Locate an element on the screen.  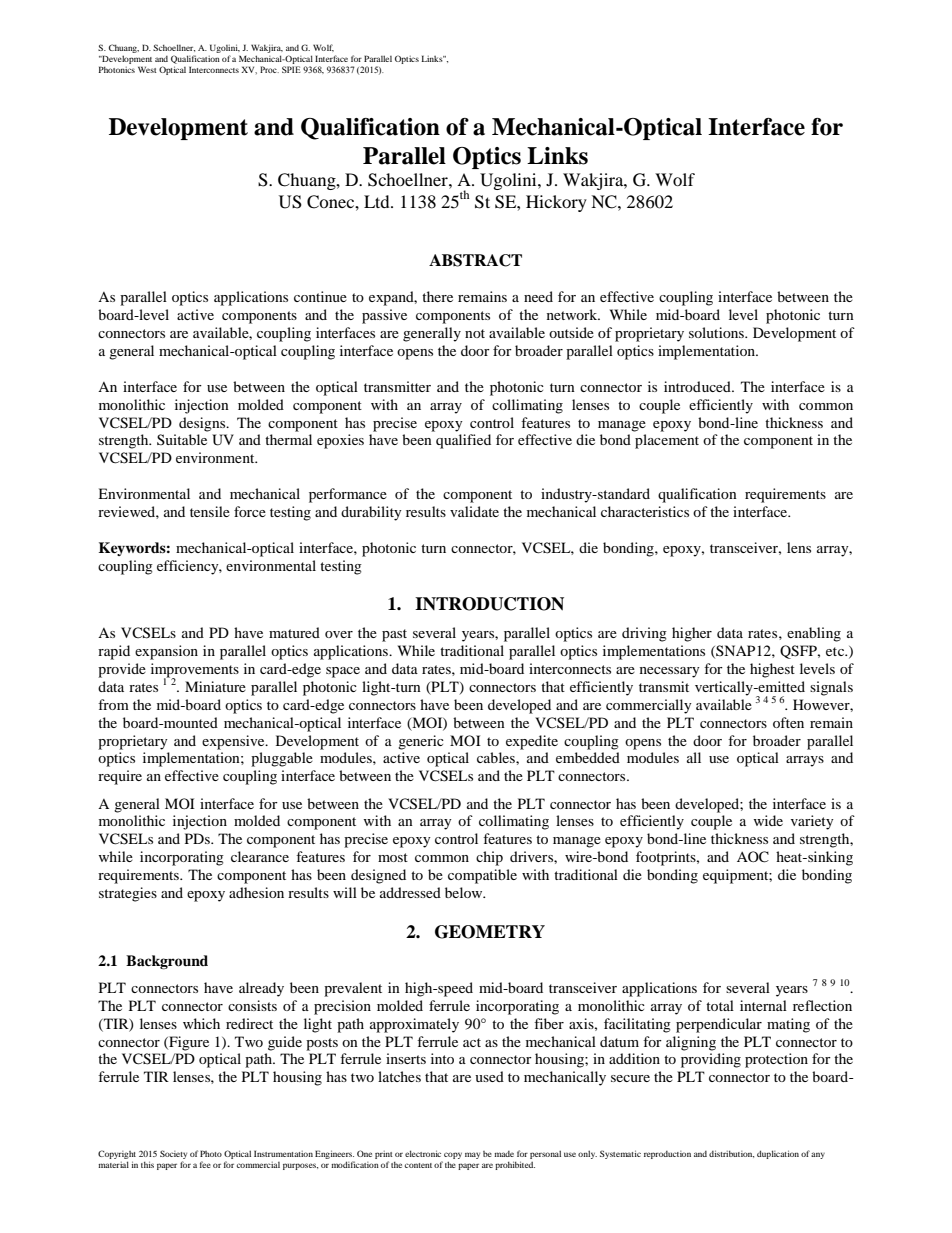
enabling is located at coordinates (814, 634).
